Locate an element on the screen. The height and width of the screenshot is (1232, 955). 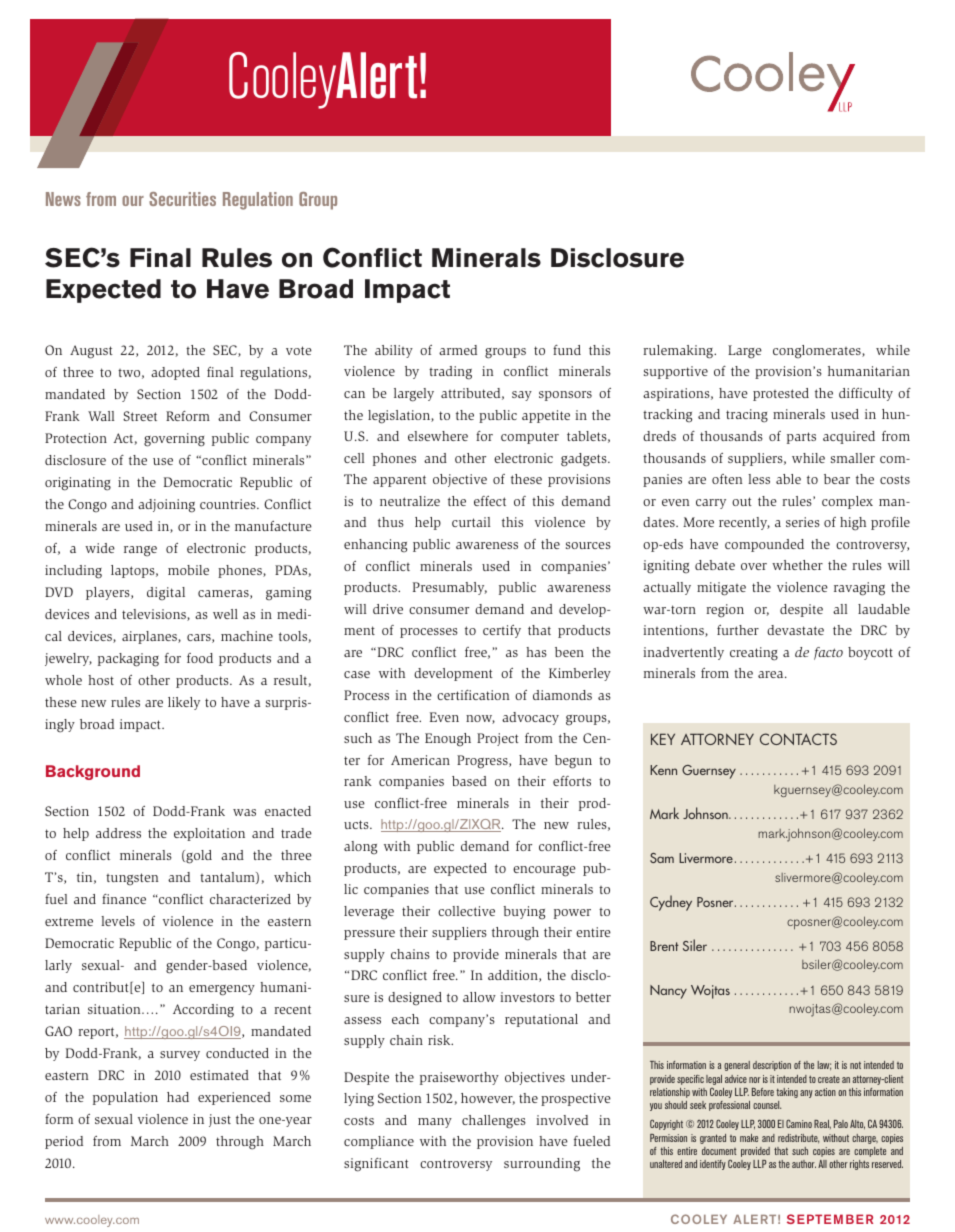
Securities is located at coordinates (182, 199).
